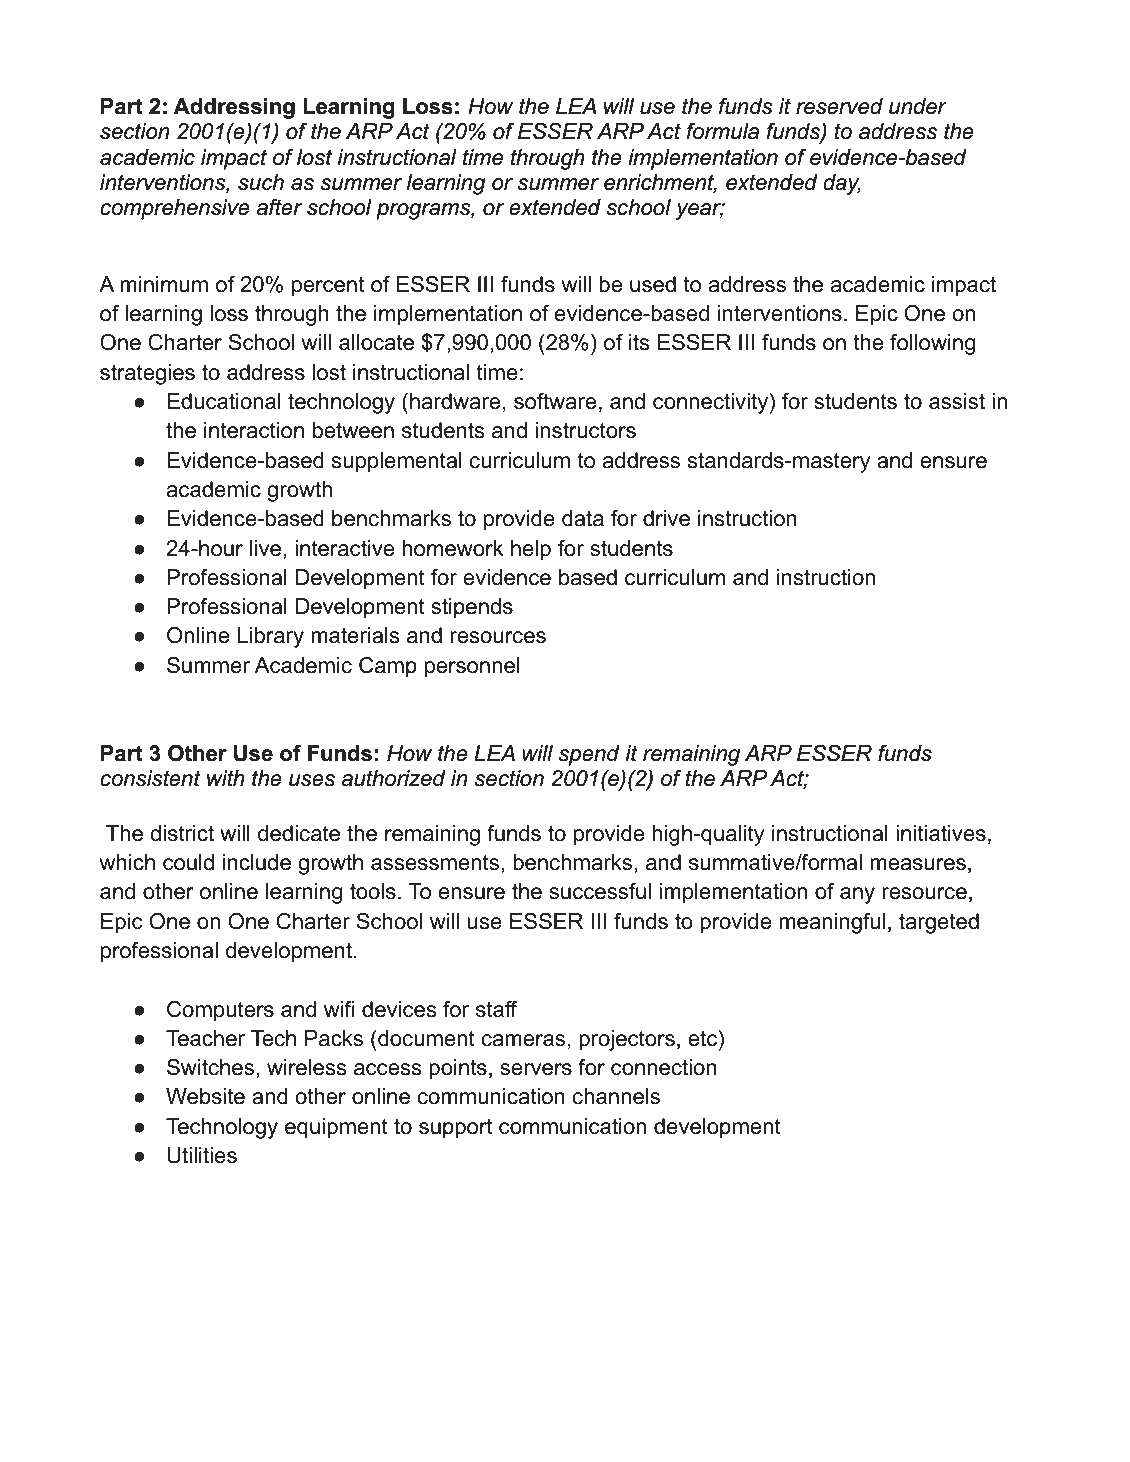 This document has width=1130, height=1462. I want to click on stipends, so click(472, 608).
